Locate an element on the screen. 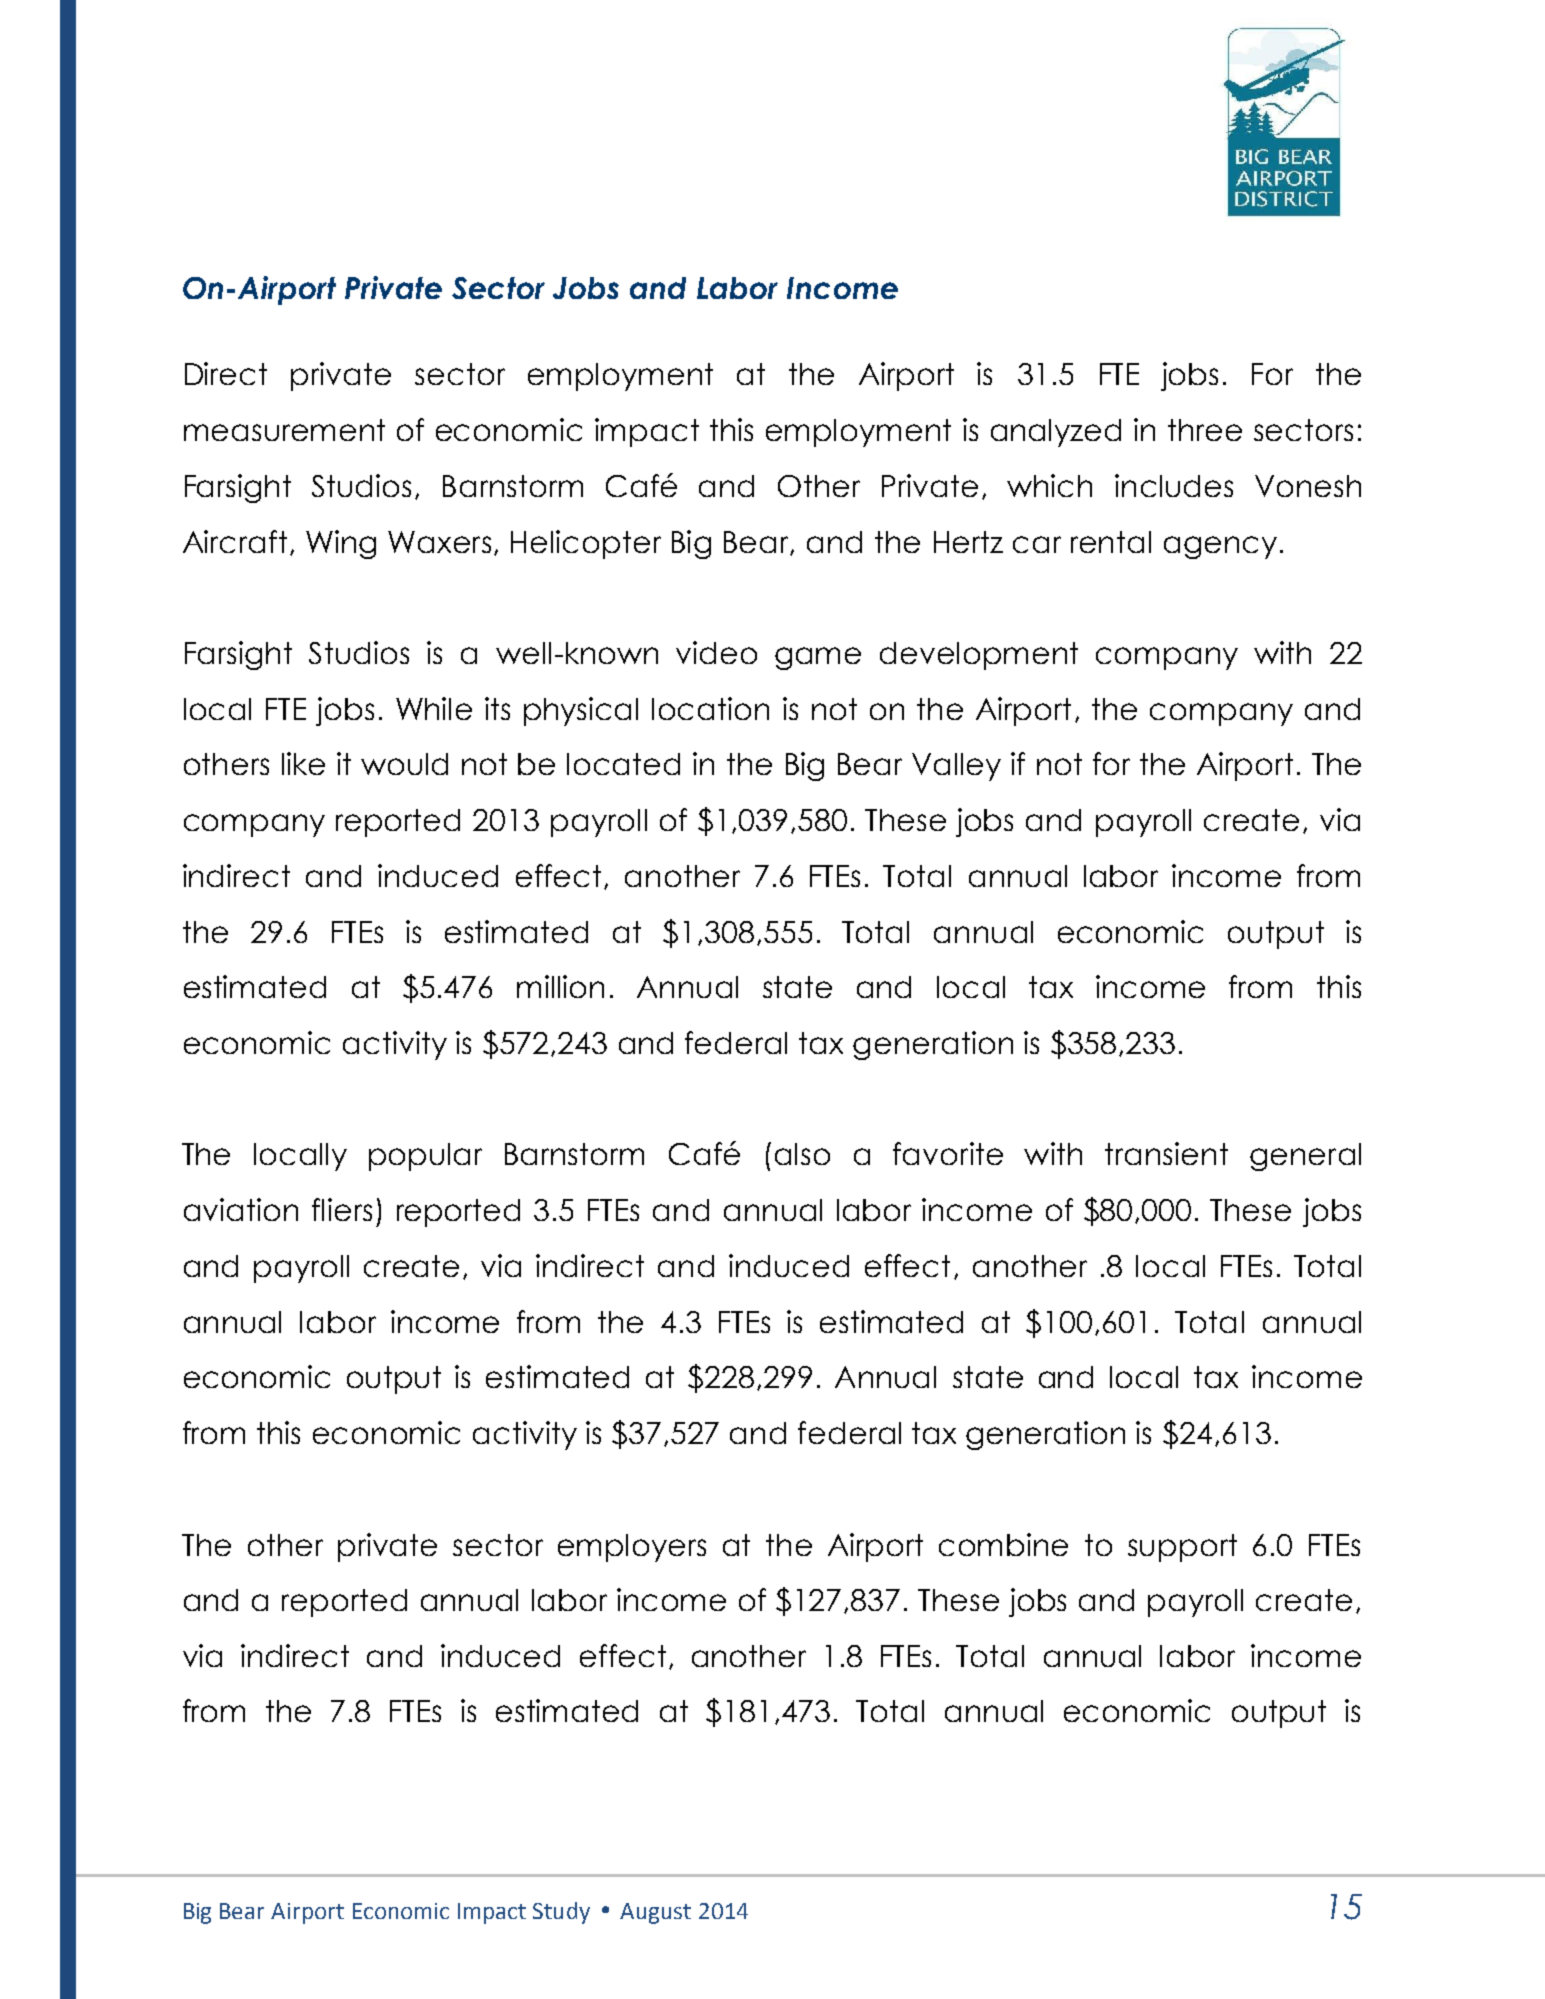  Study is located at coordinates (561, 1913).
